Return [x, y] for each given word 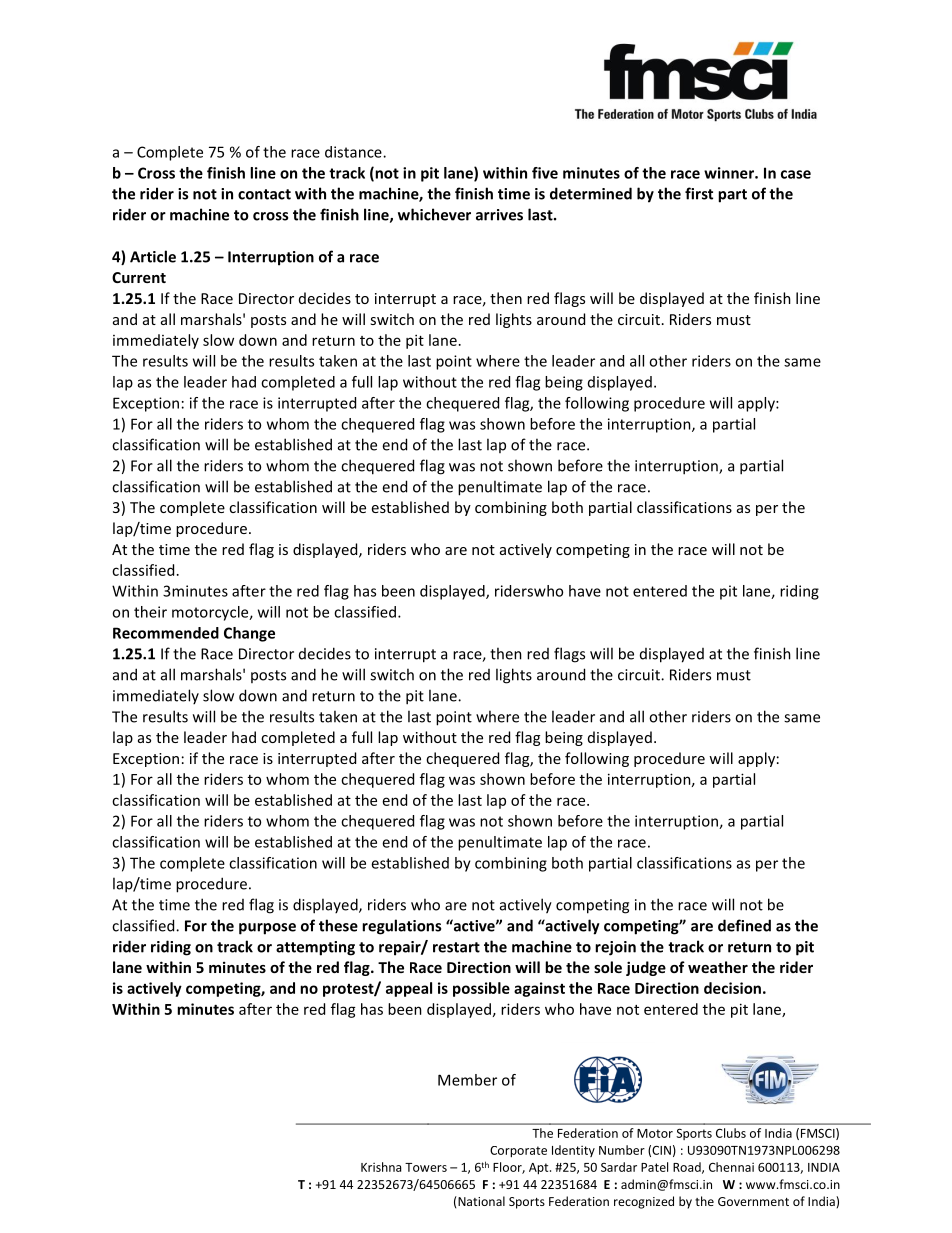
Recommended [166, 633]
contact [264, 194]
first [699, 193]
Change [249, 634]
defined [744, 925]
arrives [499, 215]
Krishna [381, 1167]
